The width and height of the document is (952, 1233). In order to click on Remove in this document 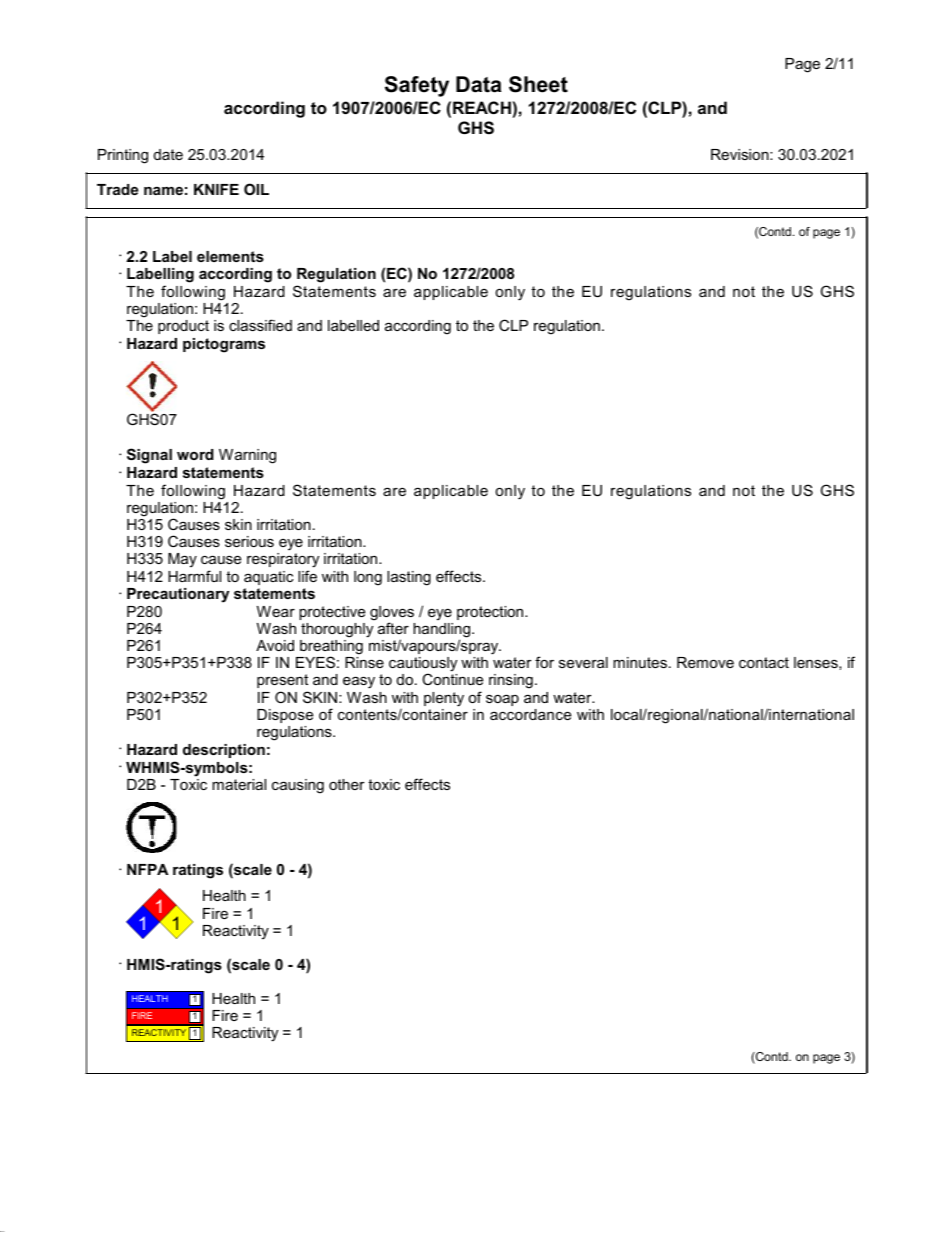, I will do `click(705, 662)`.
